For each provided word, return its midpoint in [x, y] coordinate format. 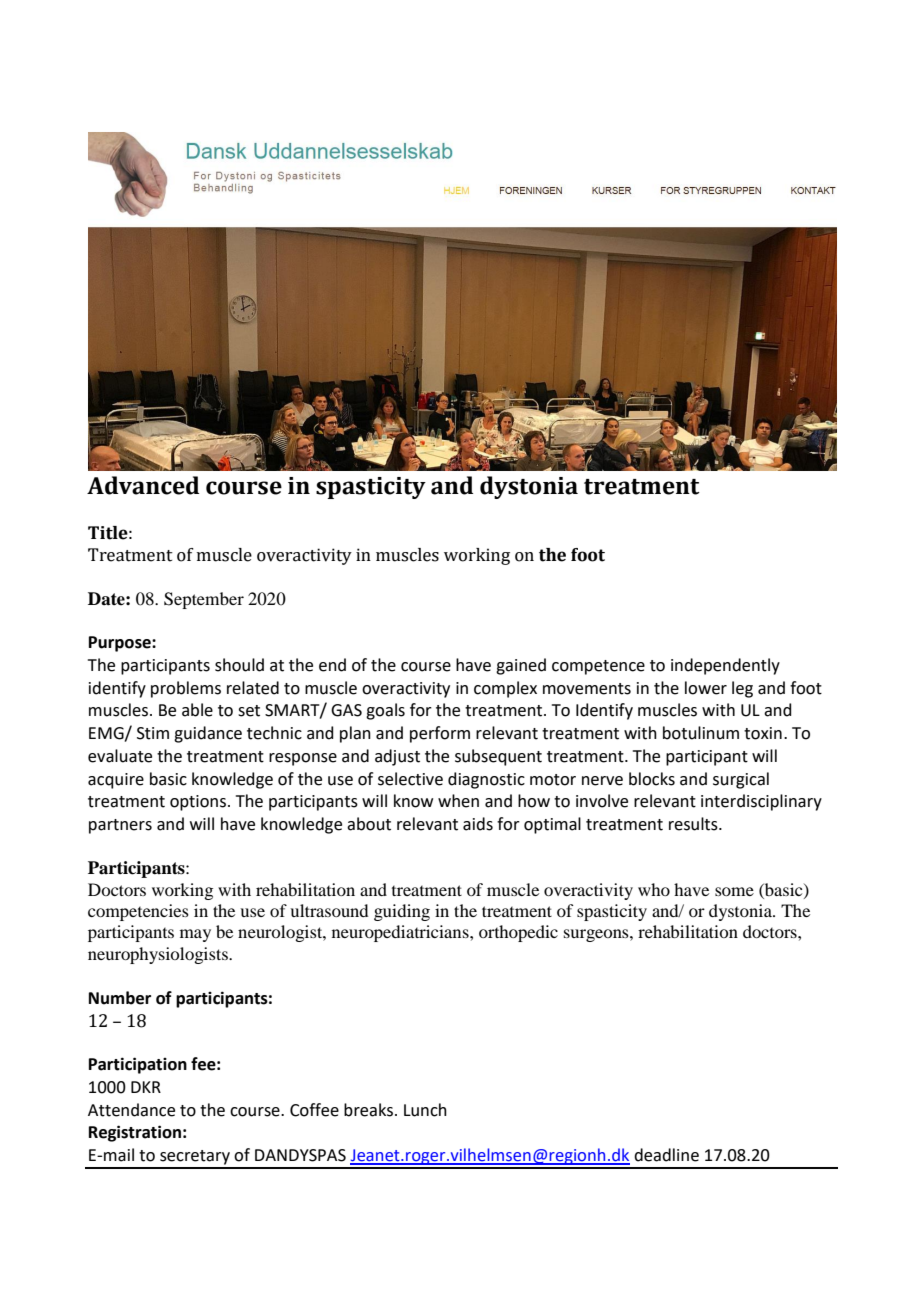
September [204, 600]
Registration [135, 1133]
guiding [402, 912]
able [197, 710]
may [195, 935]
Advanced [143, 485]
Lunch [425, 1110]
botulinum [701, 733]
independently [725, 666]
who [654, 889]
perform [440, 734]
